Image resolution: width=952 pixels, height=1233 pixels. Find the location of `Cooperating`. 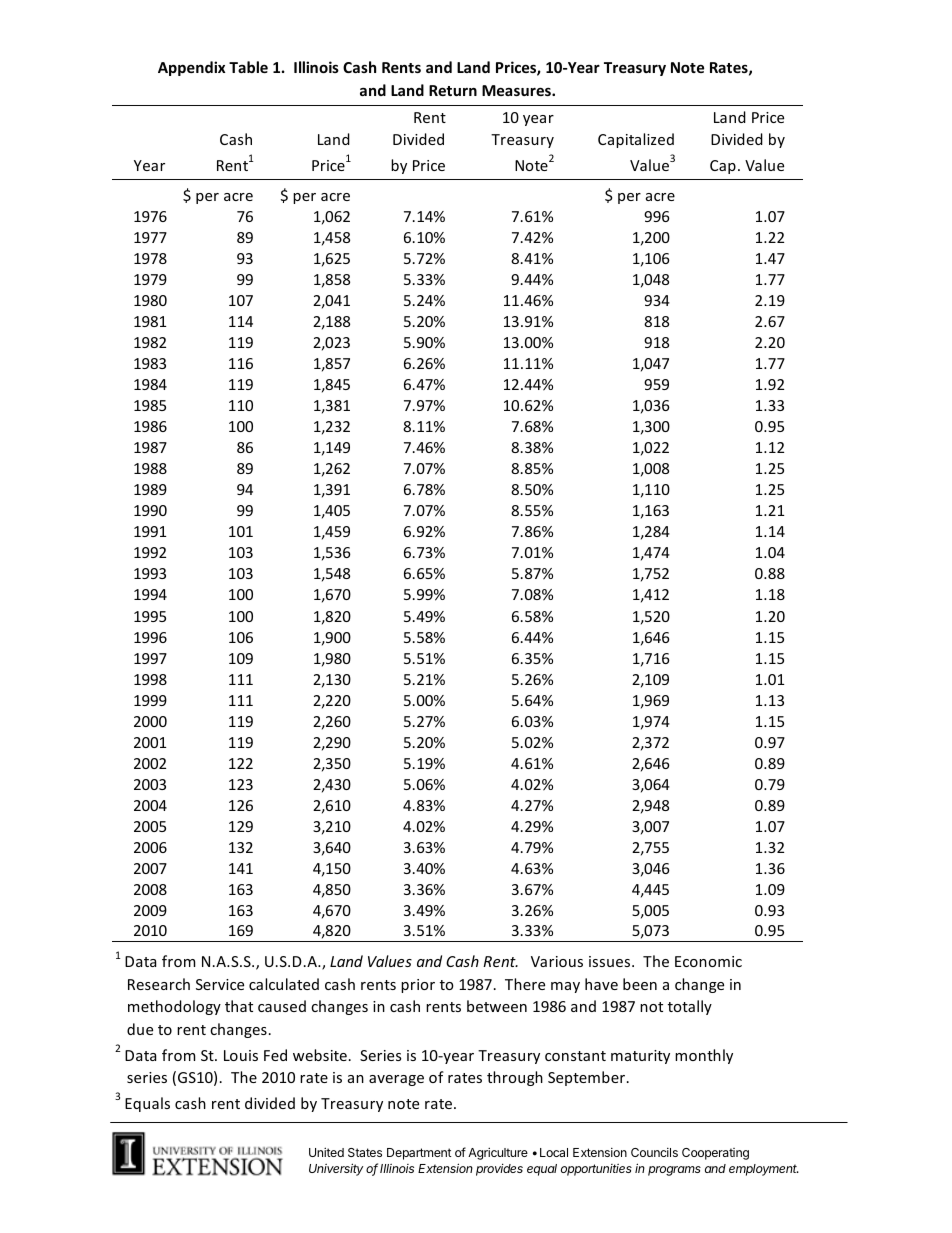

Cooperating is located at coordinates (715, 1154).
